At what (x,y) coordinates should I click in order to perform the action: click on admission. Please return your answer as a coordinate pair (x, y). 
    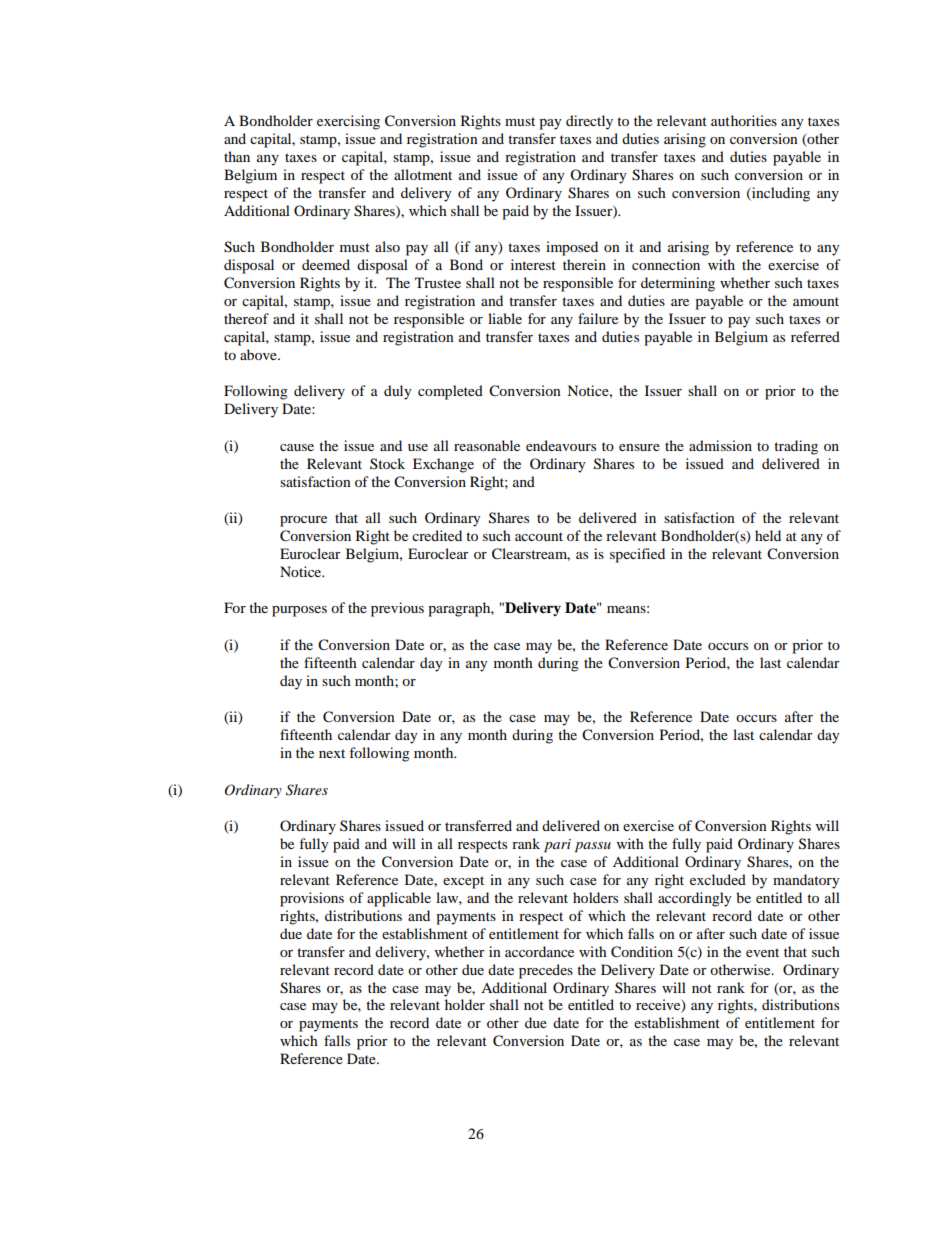
    Looking at the image, I should click on (720, 445).
